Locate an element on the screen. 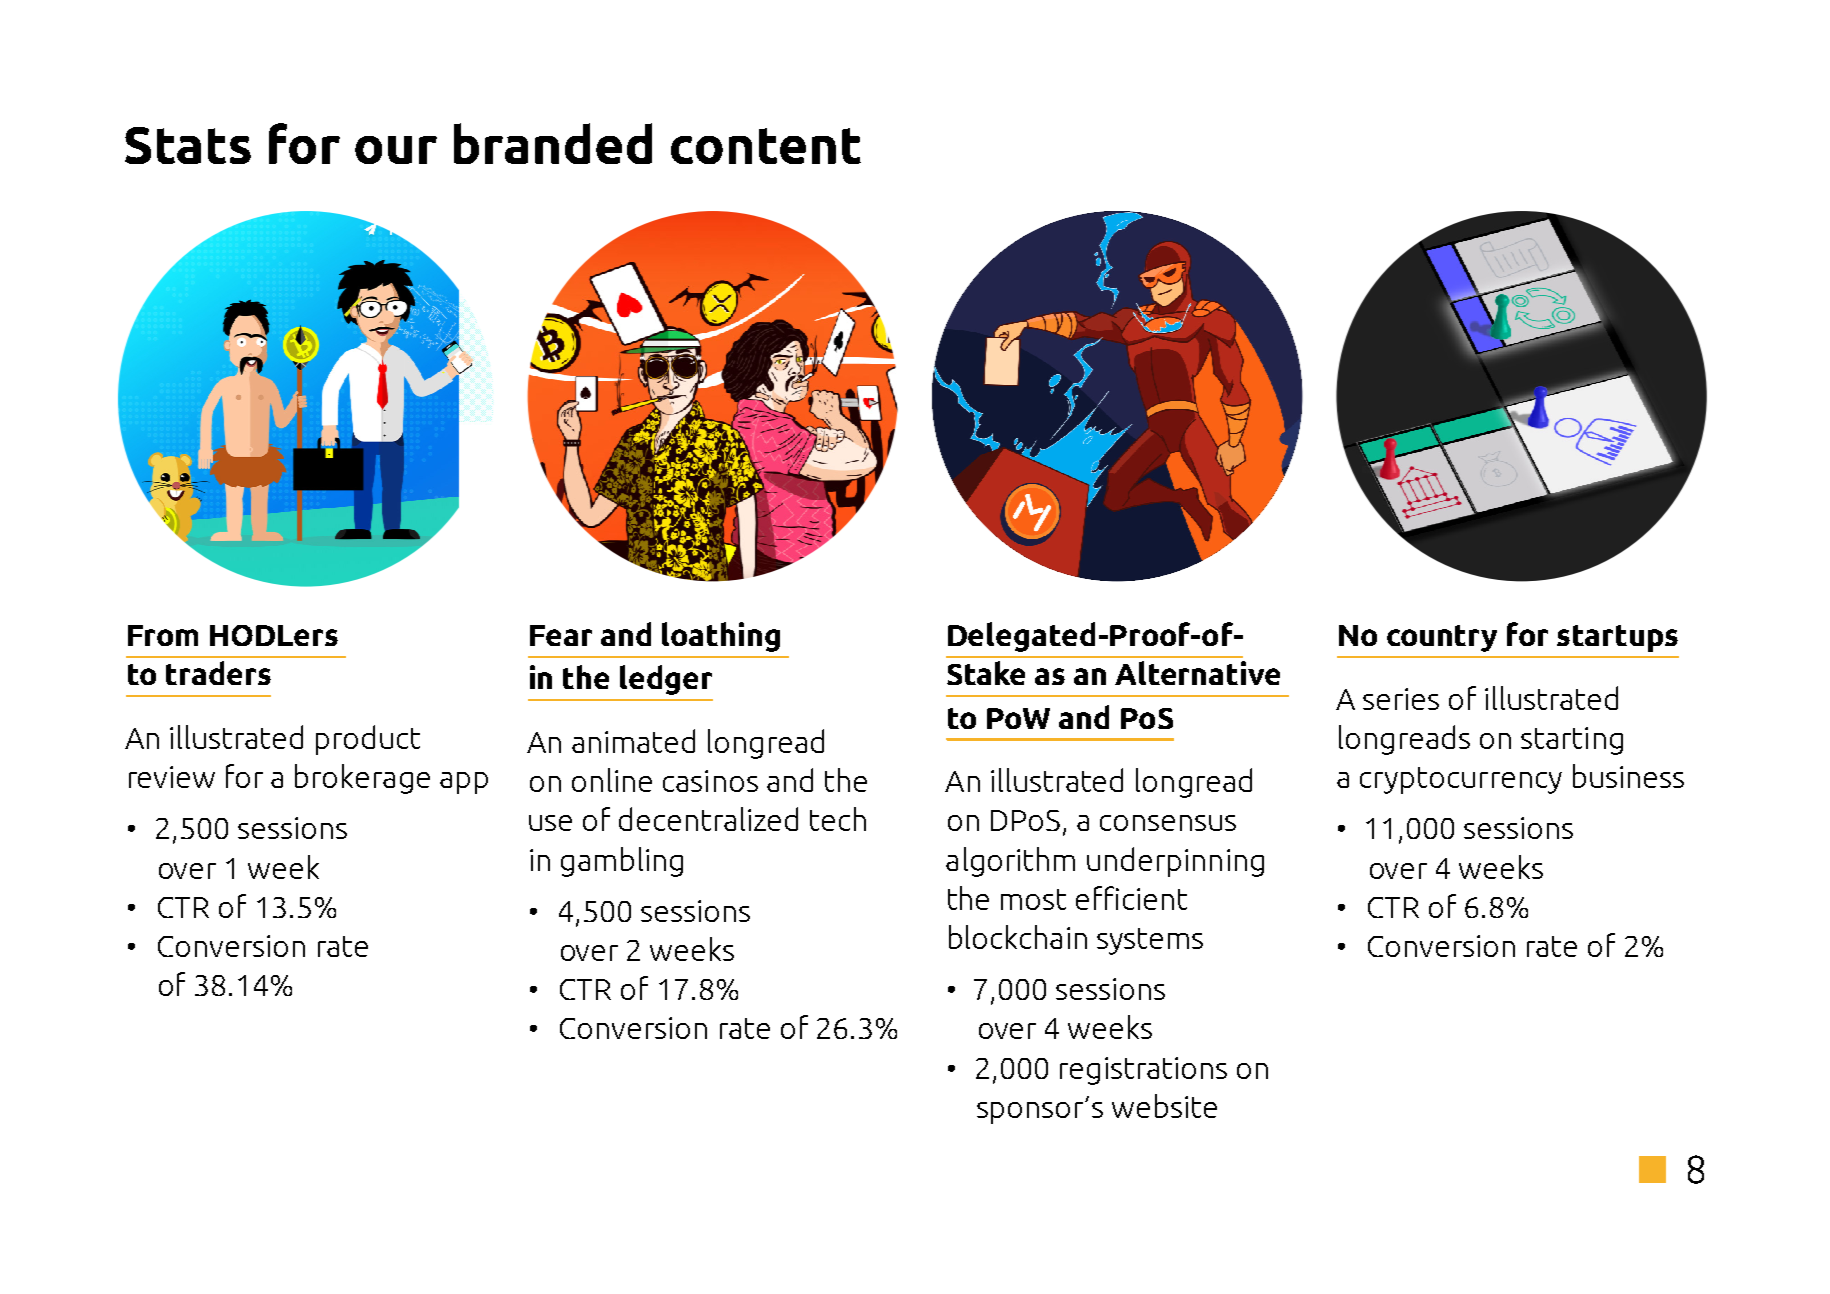  ledger is located at coordinates (666, 680).
